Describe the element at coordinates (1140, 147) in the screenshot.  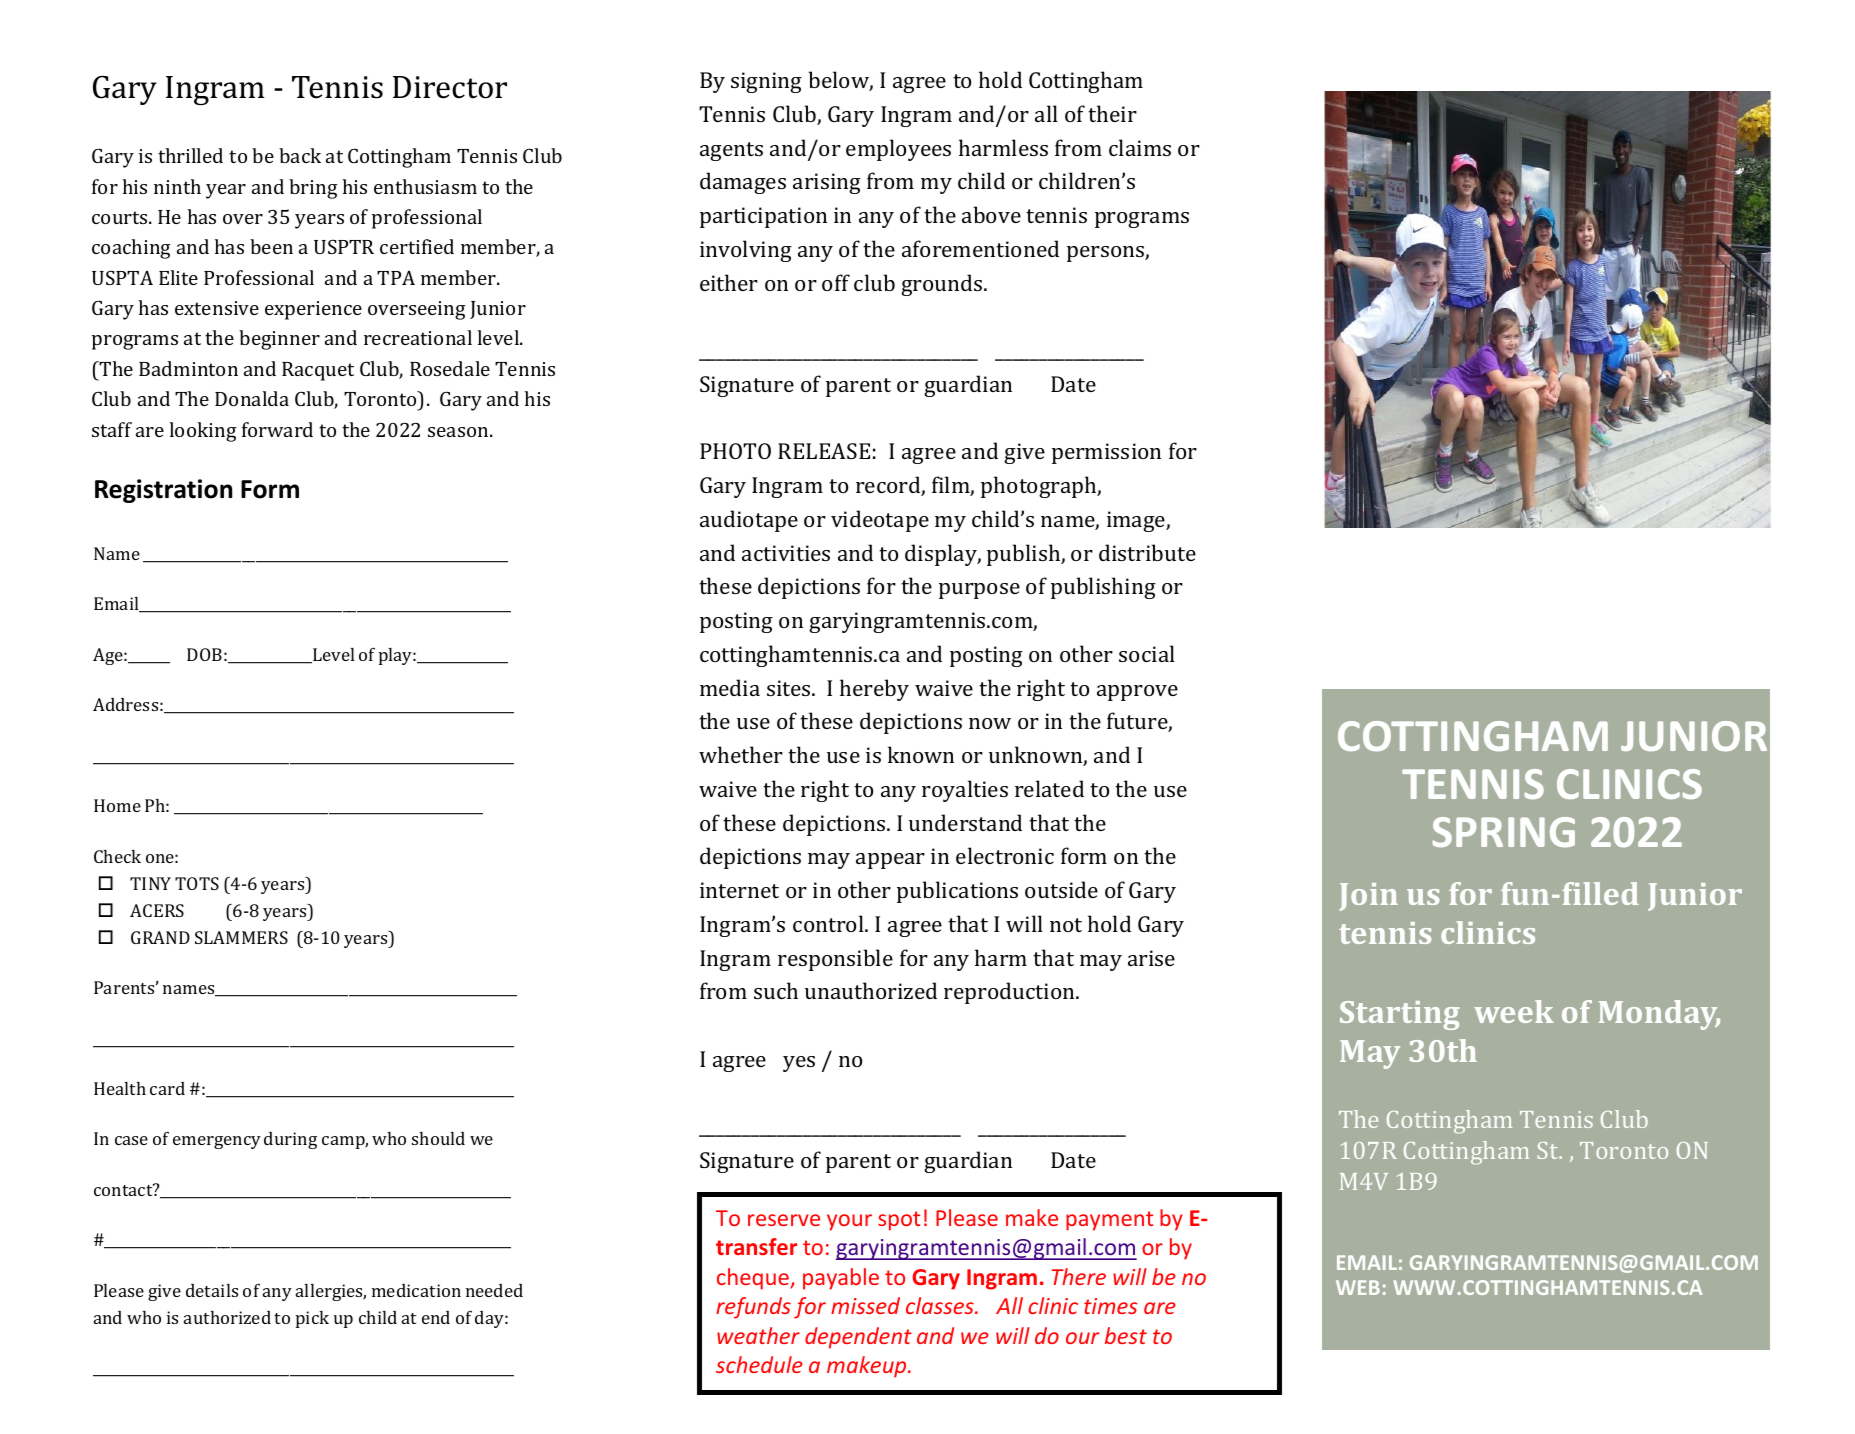
I see `claims` at that location.
